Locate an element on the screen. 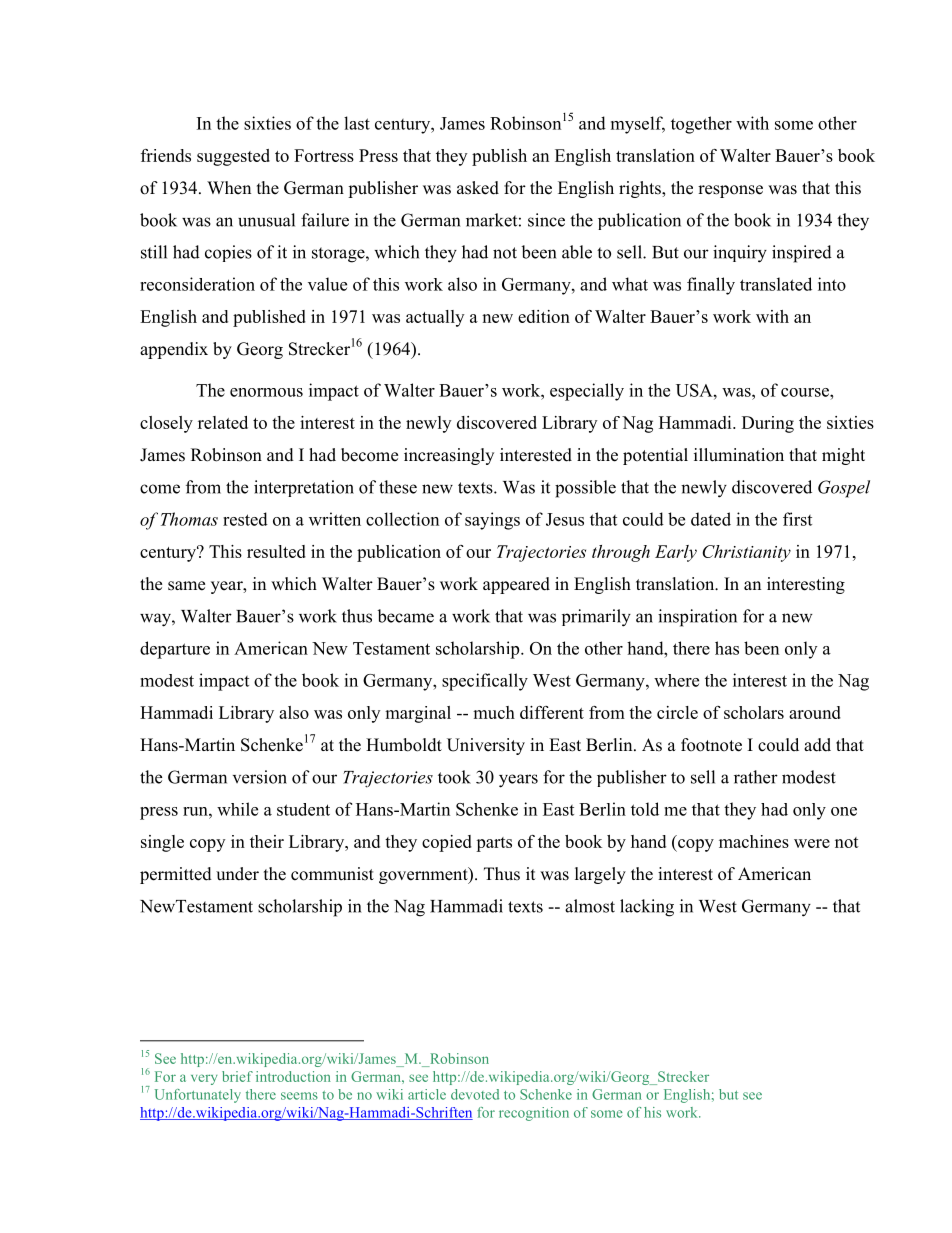 This screenshot has height=1233, width=952. asked is located at coordinates (478, 188).
